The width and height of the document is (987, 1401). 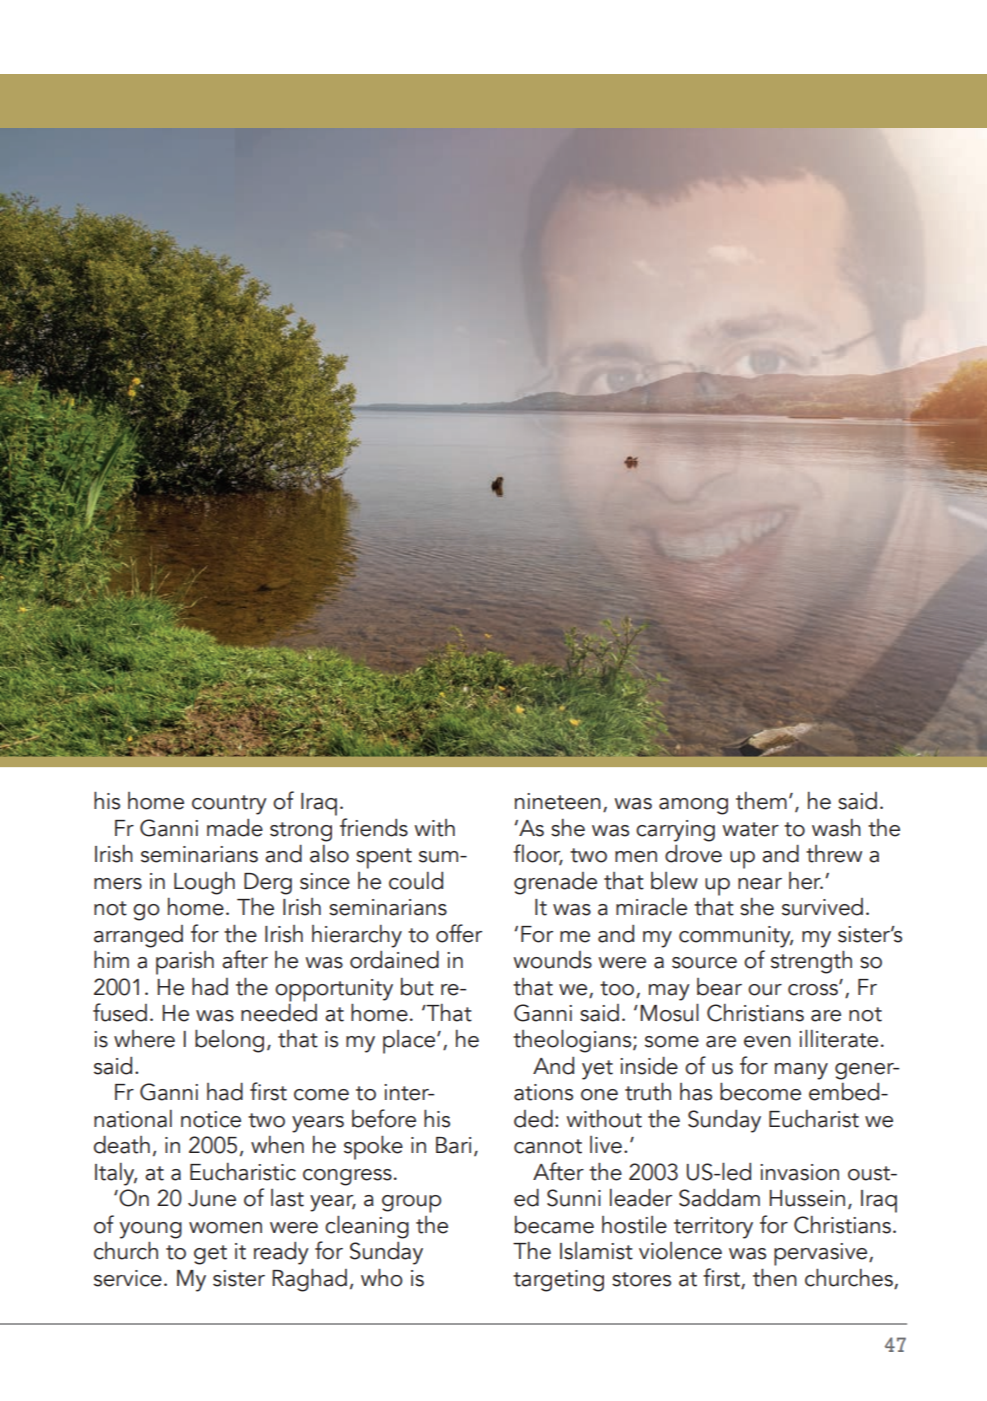 What do you see at coordinates (558, 801) in the document?
I see `nineteen` at bounding box center [558, 801].
